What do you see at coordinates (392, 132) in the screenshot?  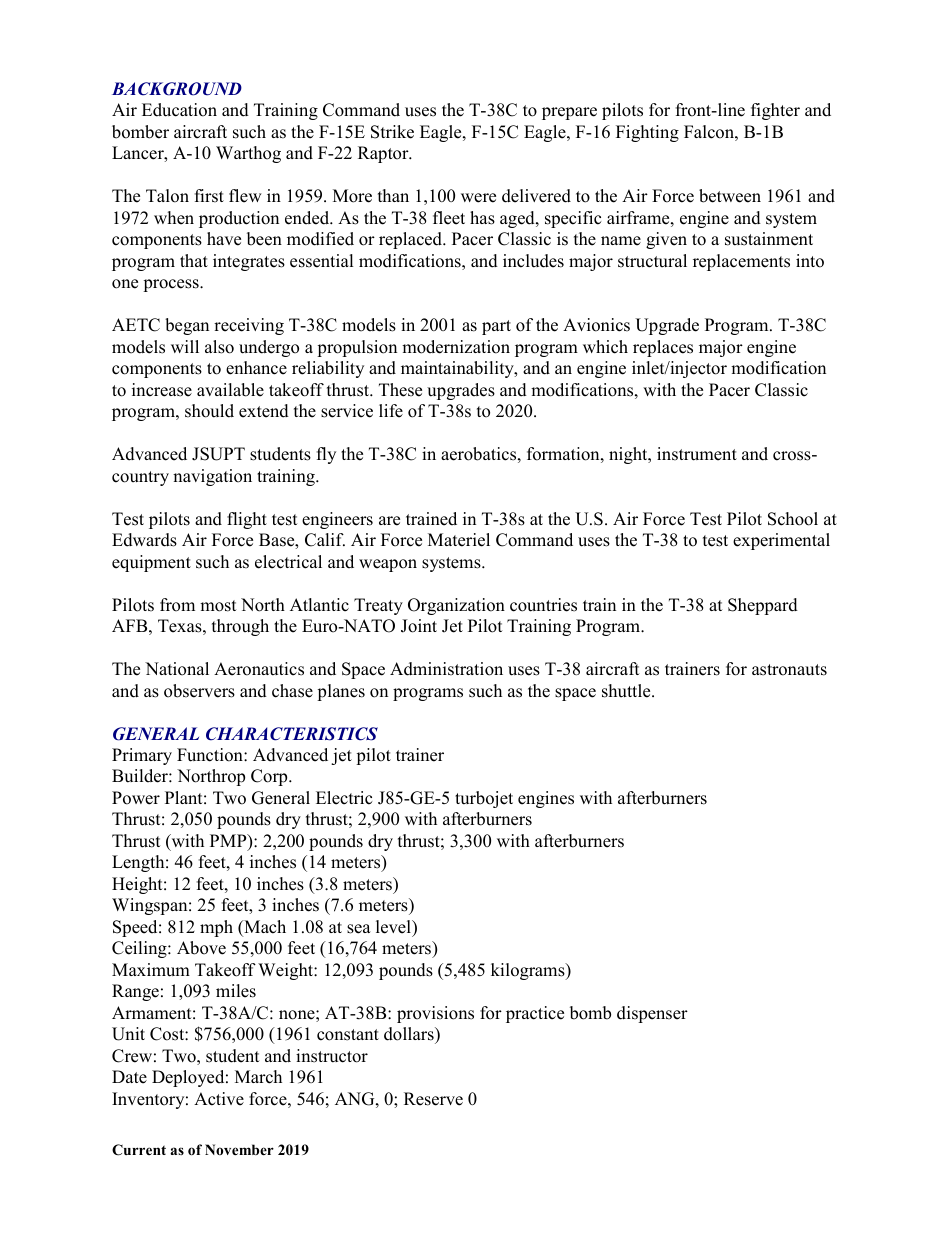 I see `Strike` at bounding box center [392, 132].
